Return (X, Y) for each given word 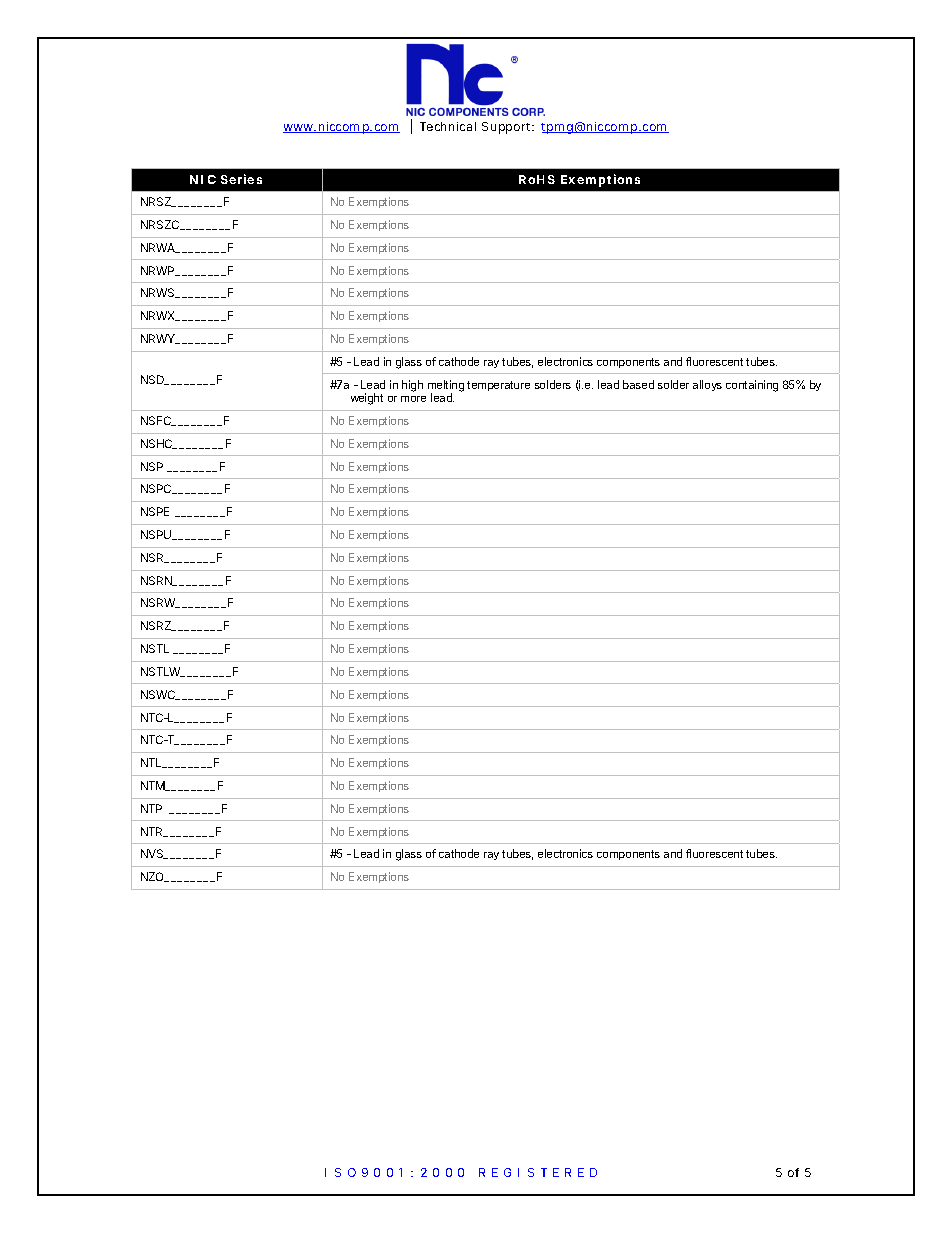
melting (446, 387)
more (413, 399)
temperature (498, 386)
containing (752, 386)
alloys (707, 385)
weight (367, 399)
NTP (151, 808)
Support (508, 128)
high (412, 386)
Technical (448, 126)
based (638, 384)
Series (241, 179)
